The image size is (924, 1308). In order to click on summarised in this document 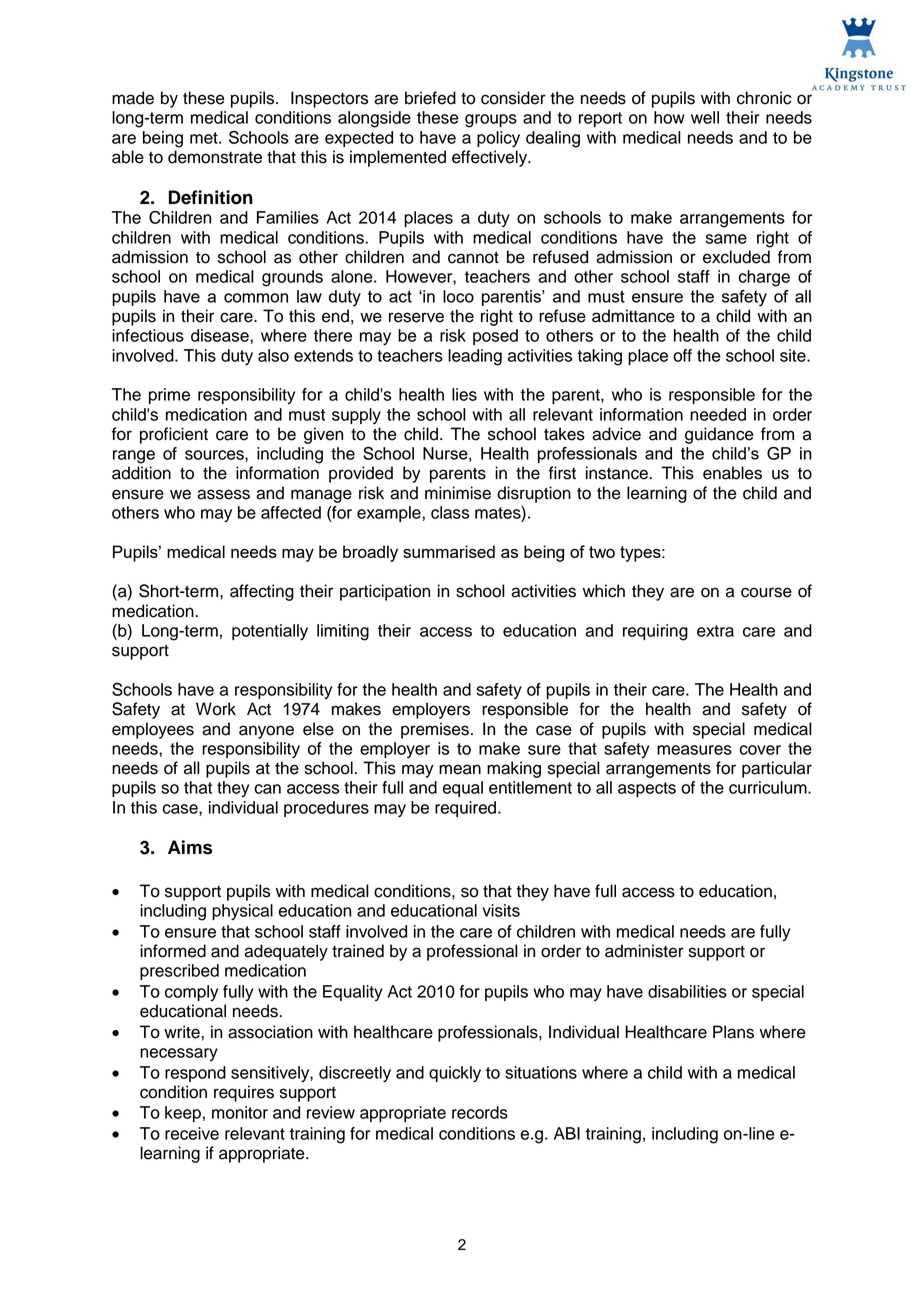, I will do `click(449, 551)`.
